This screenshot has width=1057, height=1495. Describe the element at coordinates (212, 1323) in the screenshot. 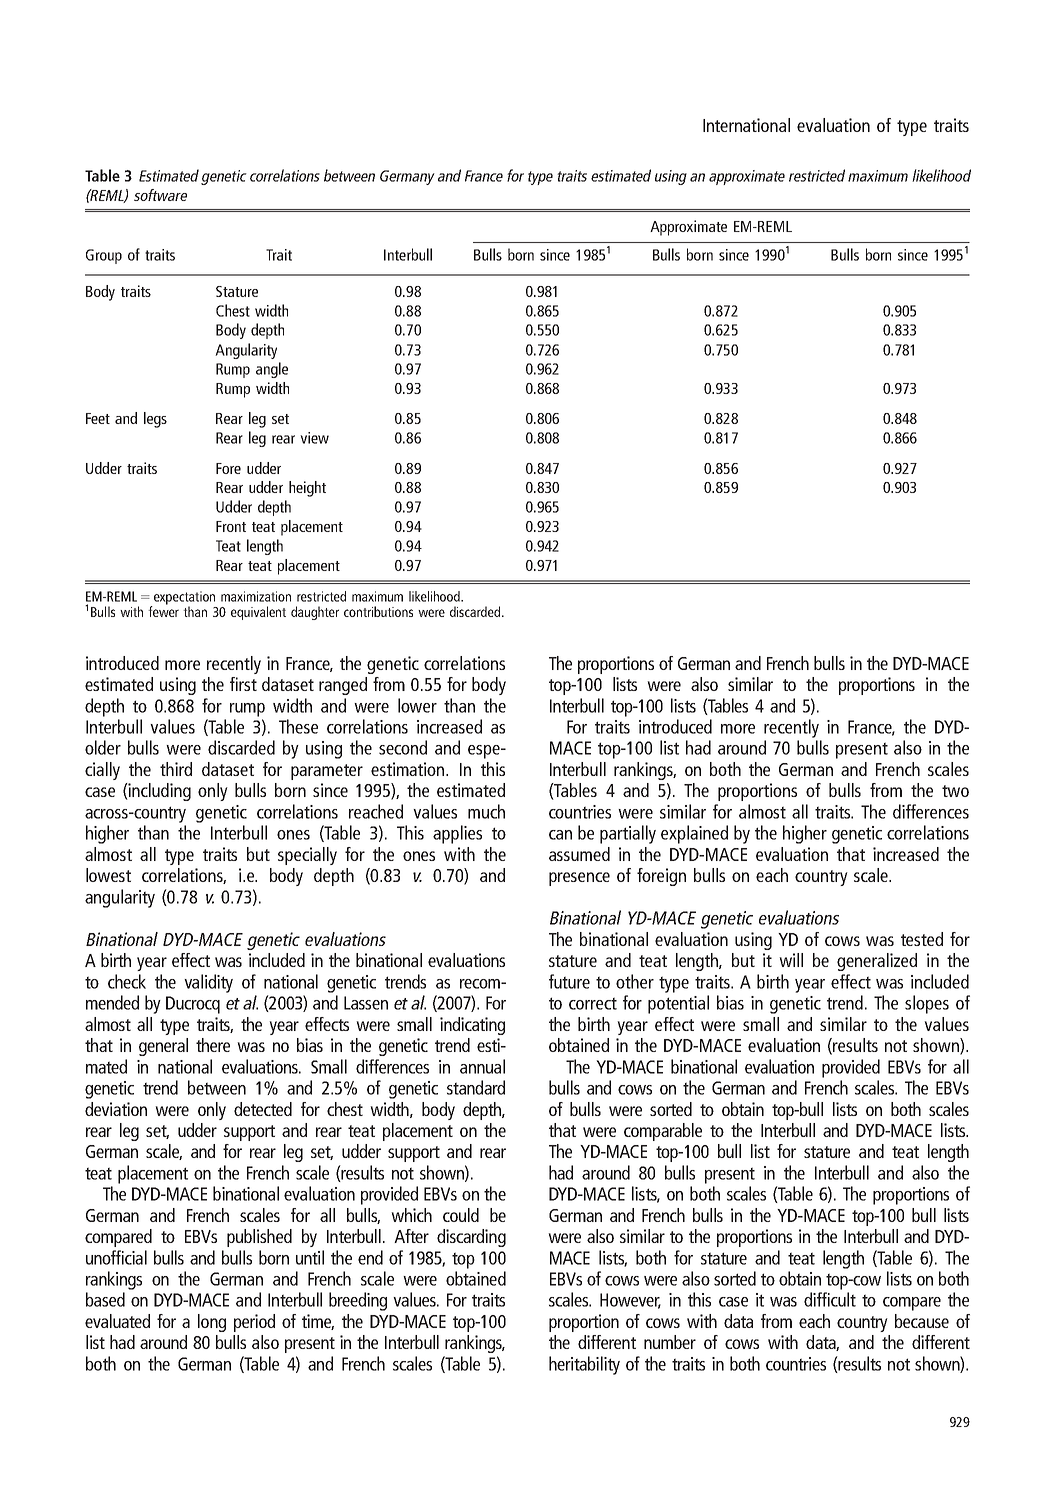

I see `long` at that location.
